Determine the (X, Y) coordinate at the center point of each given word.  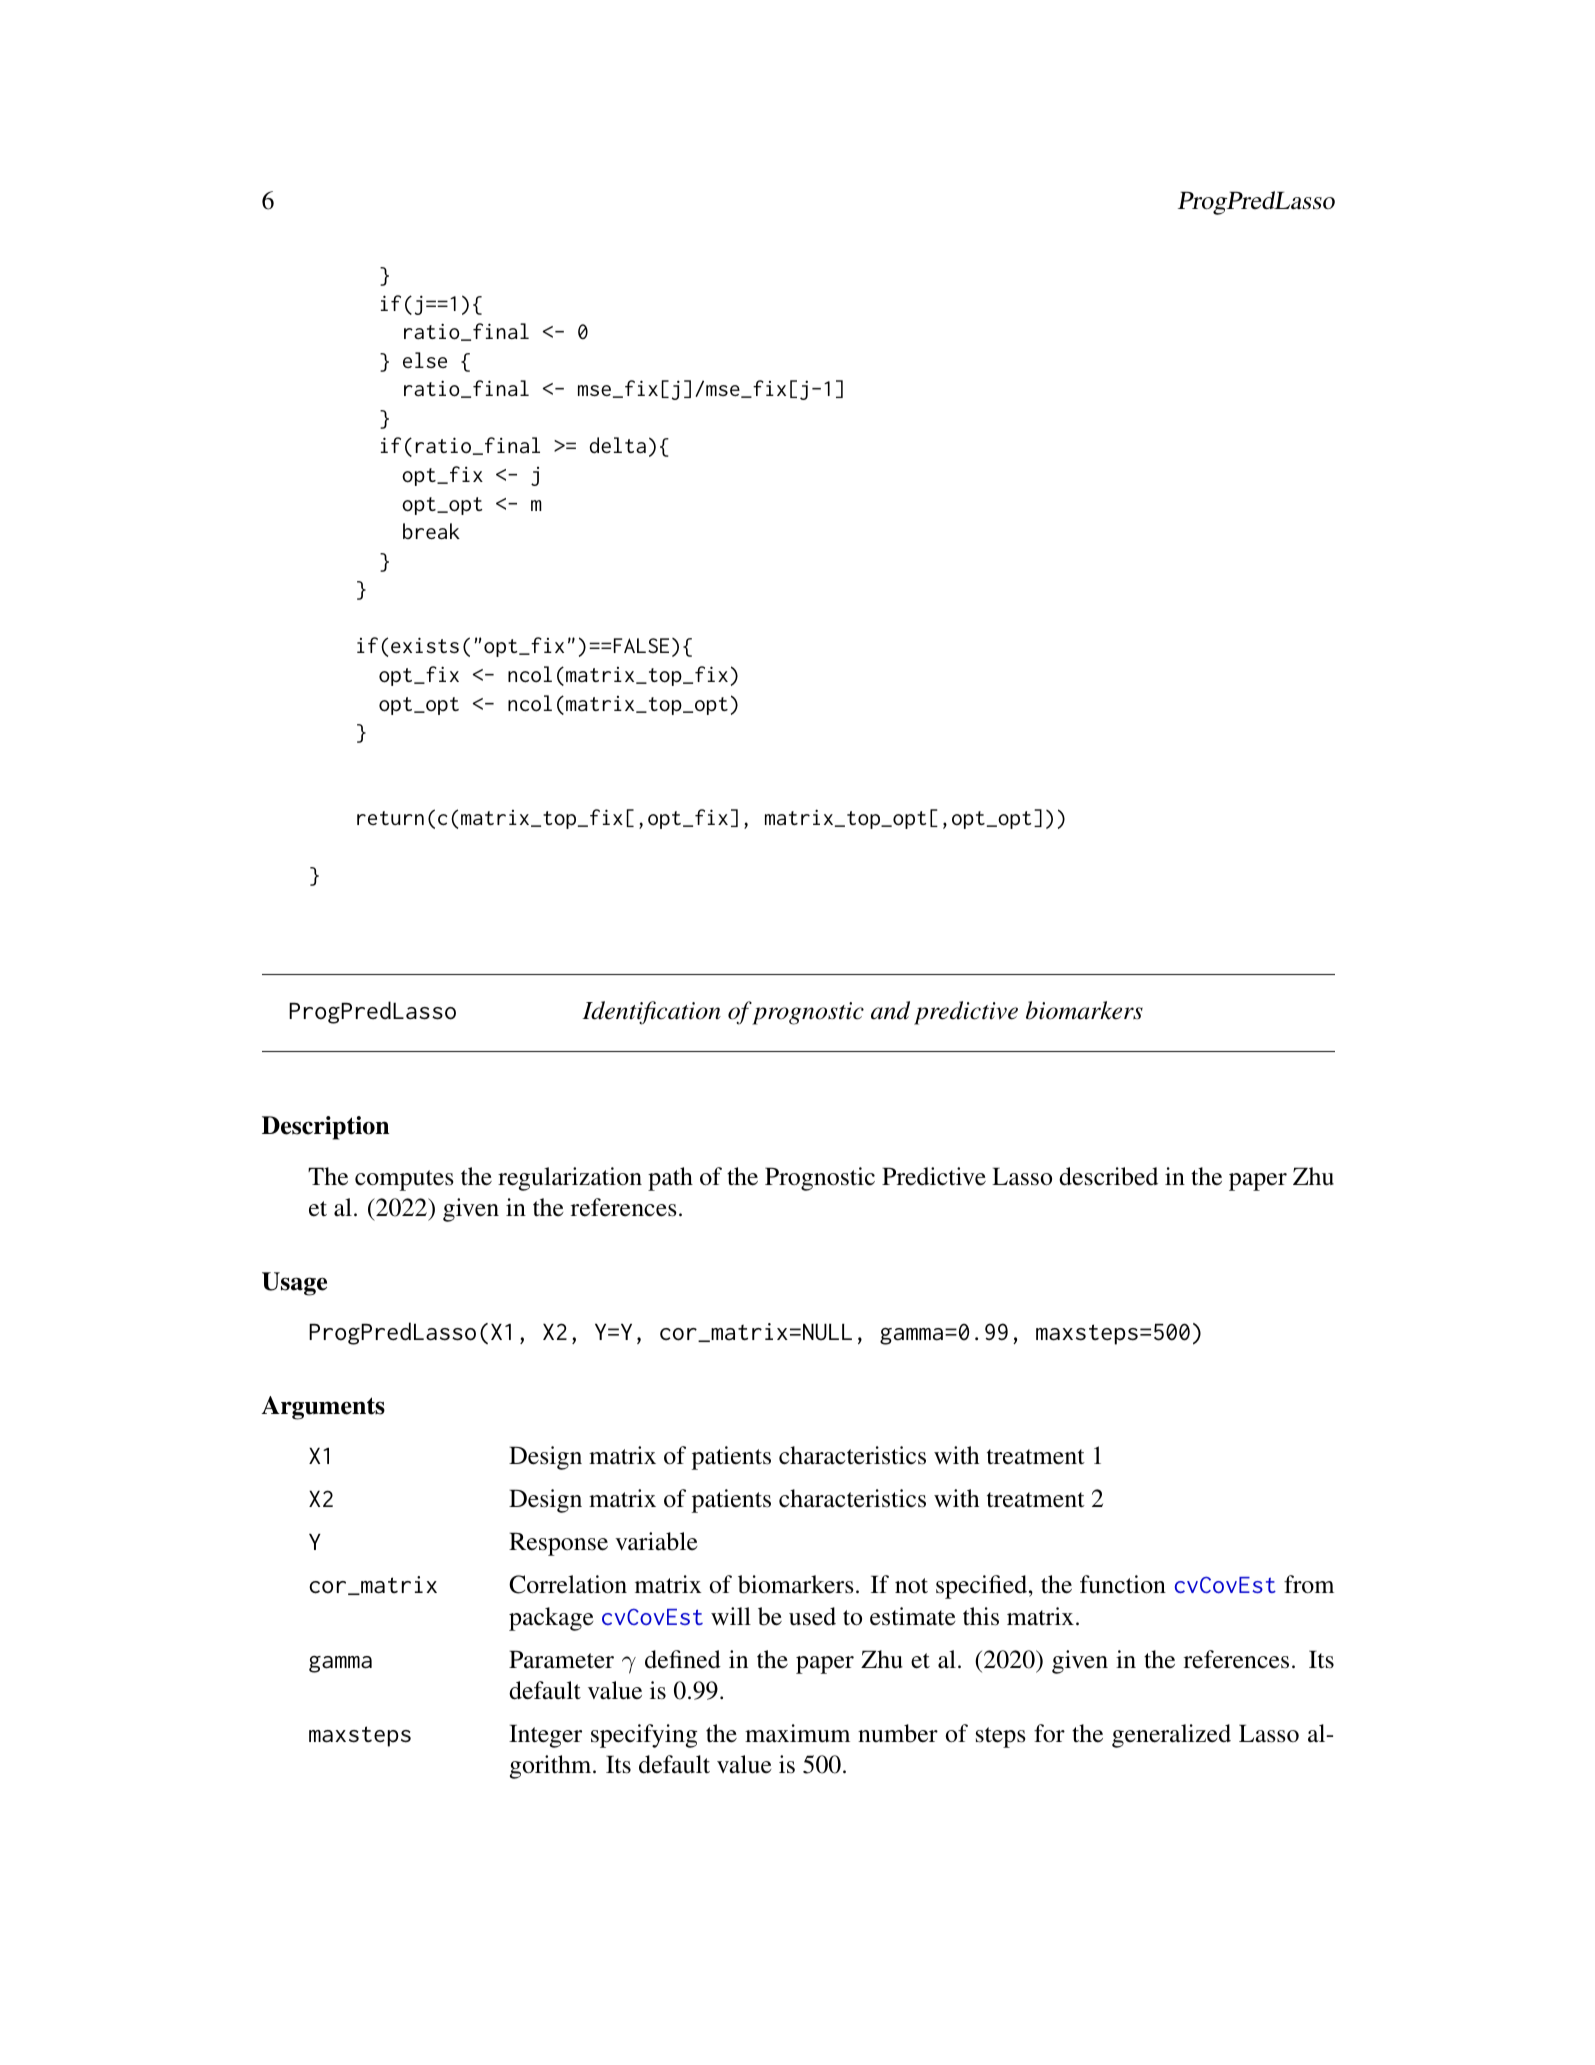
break (431, 531)
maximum (797, 1733)
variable (656, 1541)
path (670, 1179)
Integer (545, 1736)
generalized (1171, 1736)
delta (618, 445)
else (425, 360)
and (890, 1010)
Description (325, 1128)
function (1123, 1584)
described (1108, 1176)
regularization (570, 1179)
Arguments (323, 1408)
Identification (651, 1013)
